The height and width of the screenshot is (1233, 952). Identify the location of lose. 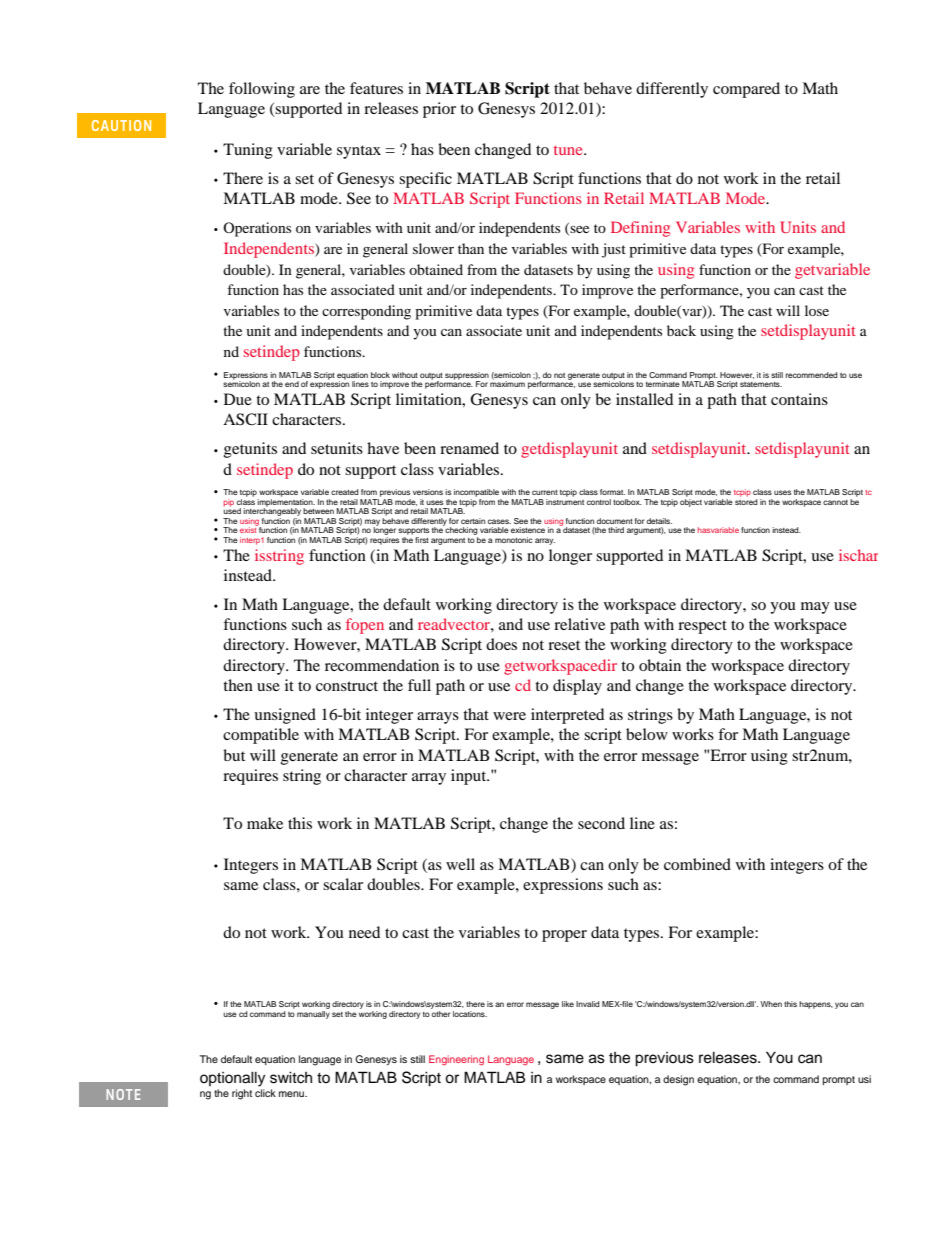
(817, 310).
